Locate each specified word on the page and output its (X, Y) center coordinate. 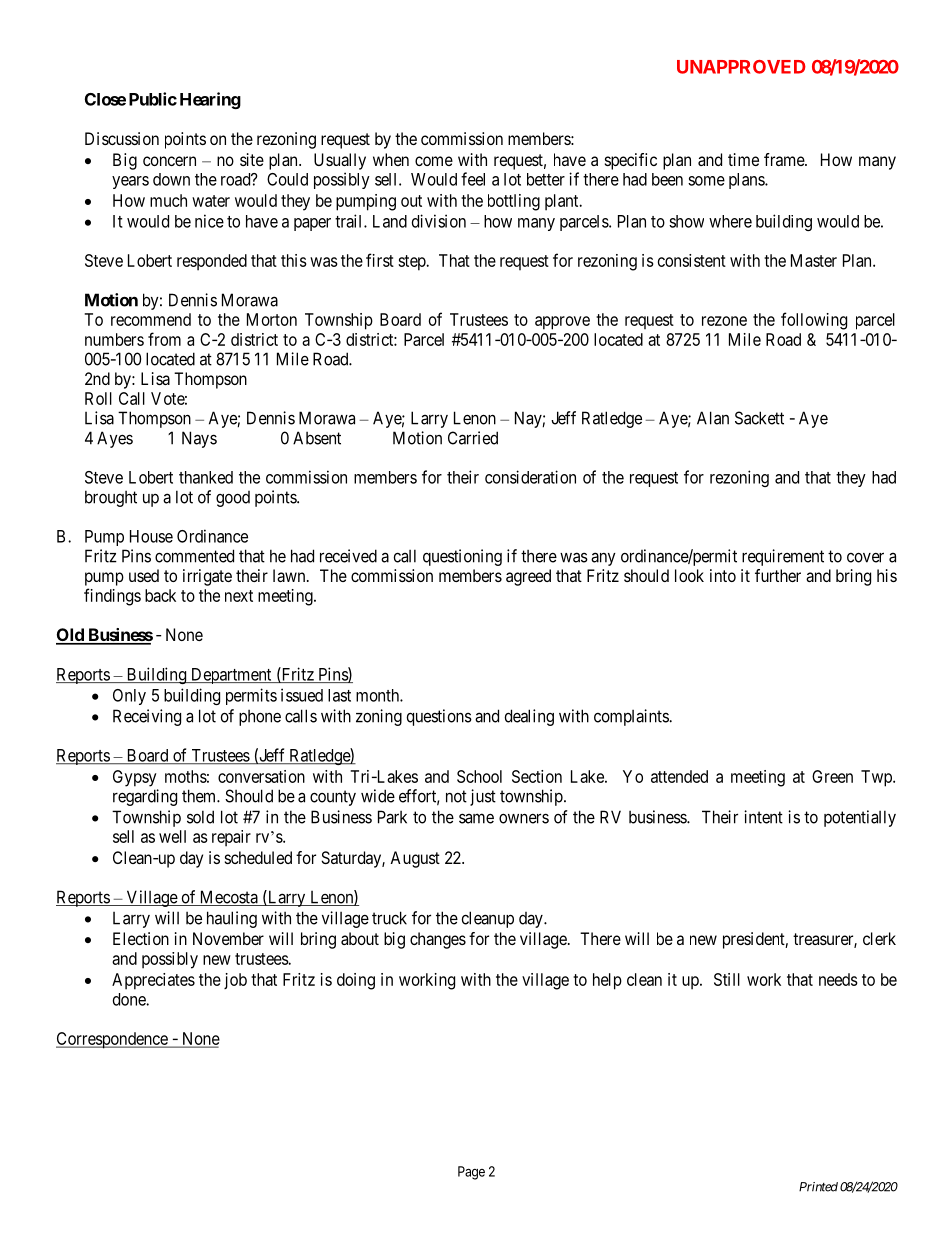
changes (438, 940)
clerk (879, 938)
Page (471, 1173)
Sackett (759, 418)
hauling (232, 919)
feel (473, 179)
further (778, 575)
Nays (199, 439)
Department (231, 676)
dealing (529, 717)
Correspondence (112, 1040)
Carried (473, 438)
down (171, 179)
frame (785, 159)
